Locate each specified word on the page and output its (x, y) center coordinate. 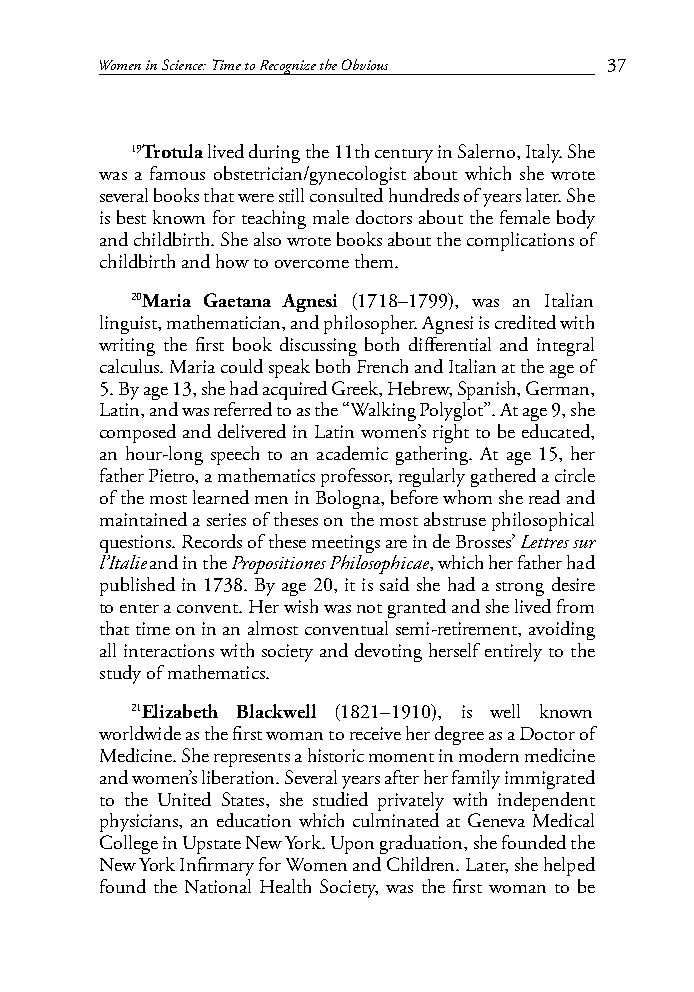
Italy (544, 153)
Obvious (365, 64)
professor (356, 477)
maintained (143, 519)
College (129, 844)
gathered (503, 477)
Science (183, 64)
